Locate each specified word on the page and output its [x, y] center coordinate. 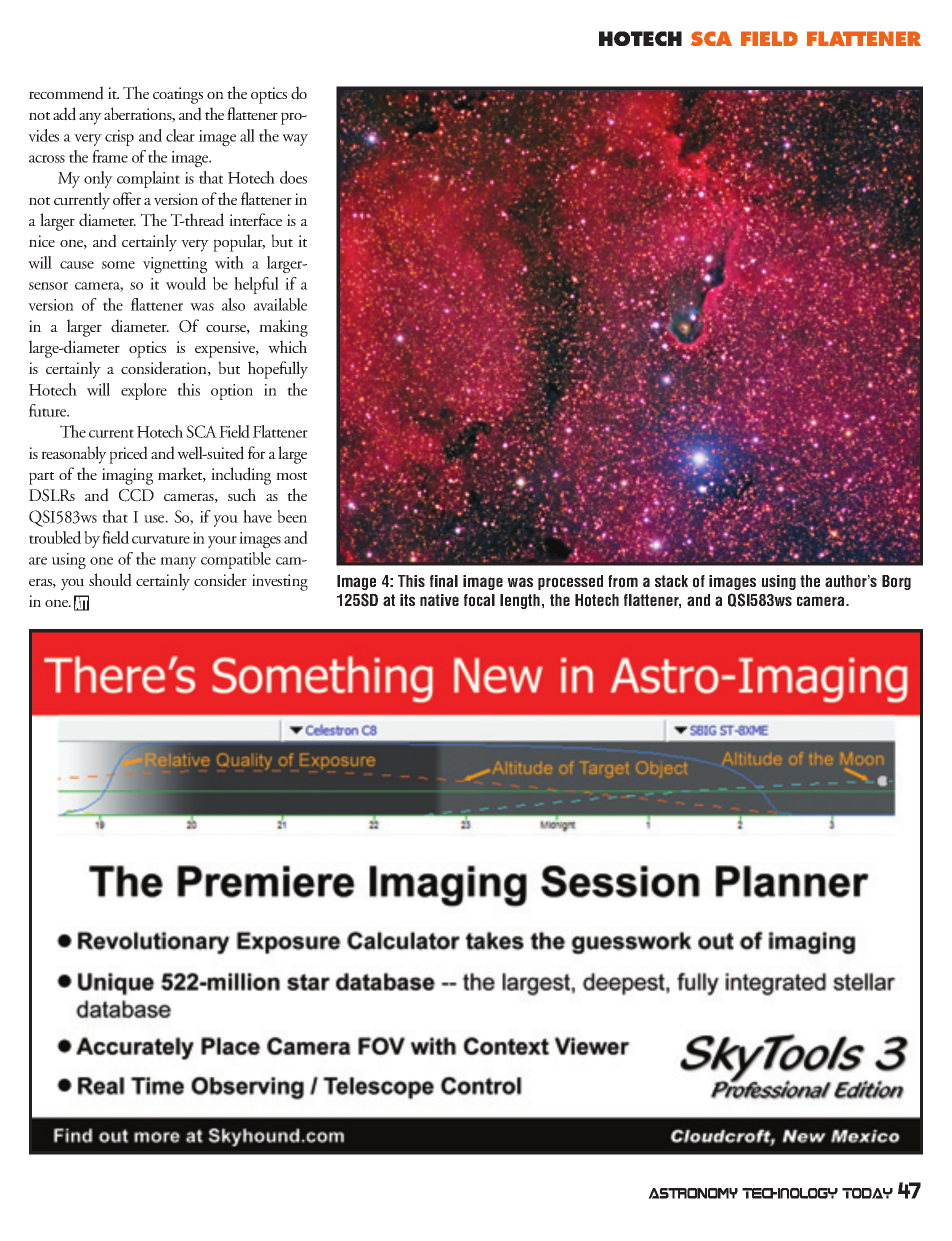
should [110, 580]
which [287, 347]
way [295, 140]
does [293, 177]
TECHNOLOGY [790, 1193]
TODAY [867, 1193]
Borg [896, 582]
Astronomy [693, 1193]
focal [479, 600]
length [520, 601]
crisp [119, 138]
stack [671, 581]
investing [280, 582]
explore [144, 391]
